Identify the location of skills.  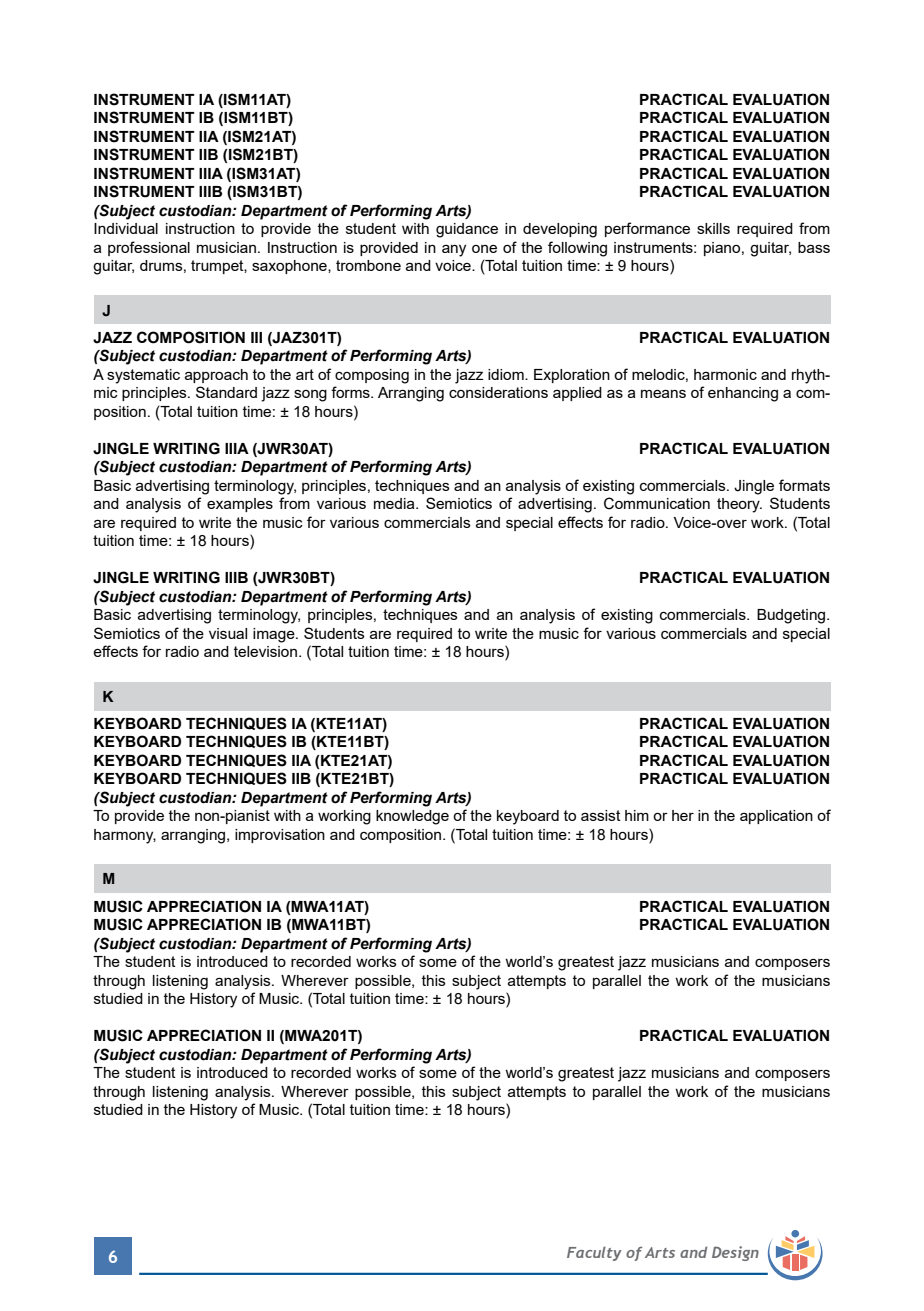
(713, 228).
